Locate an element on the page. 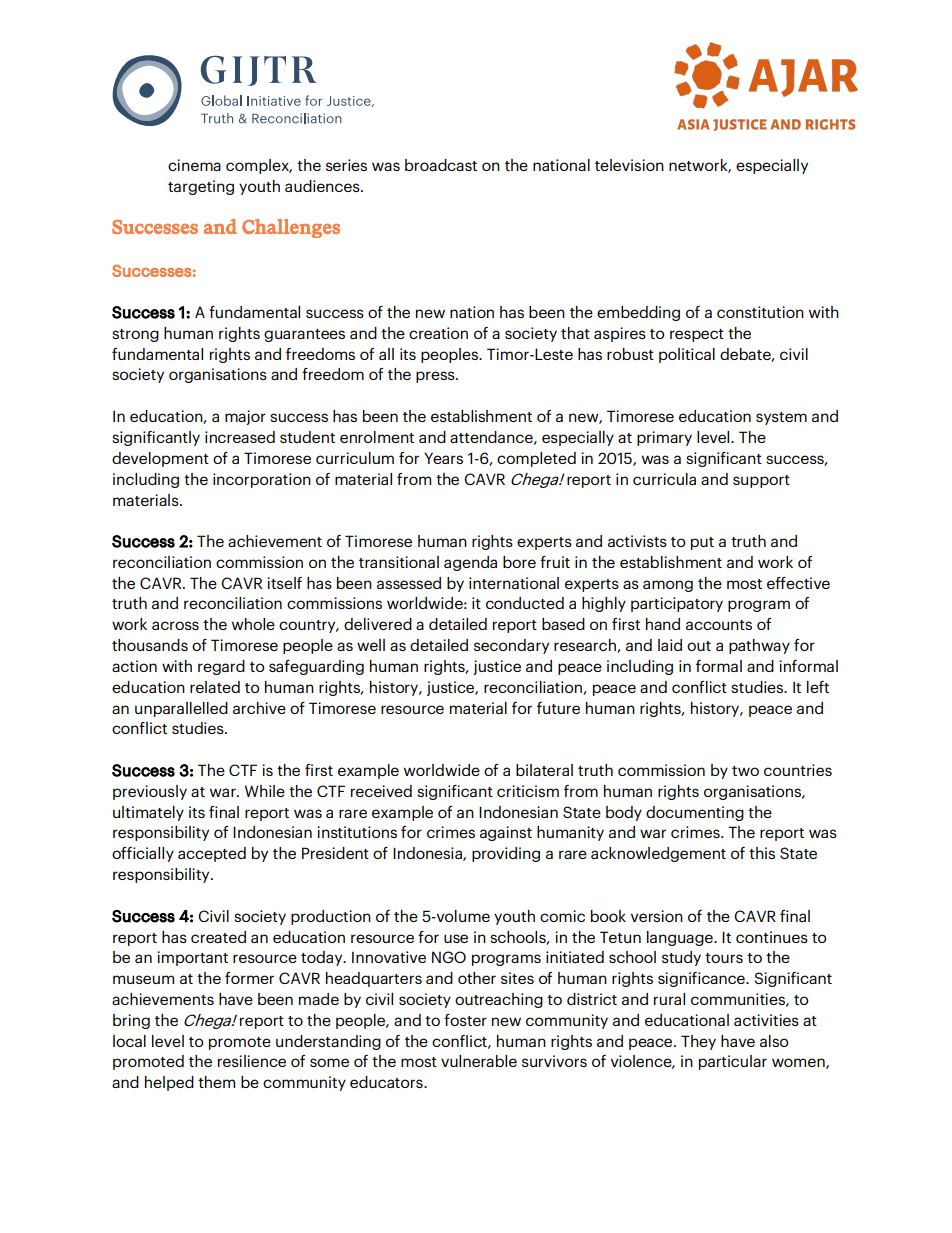 Image resolution: width=952 pixels, height=1233 pixels. targeting is located at coordinates (201, 187).
